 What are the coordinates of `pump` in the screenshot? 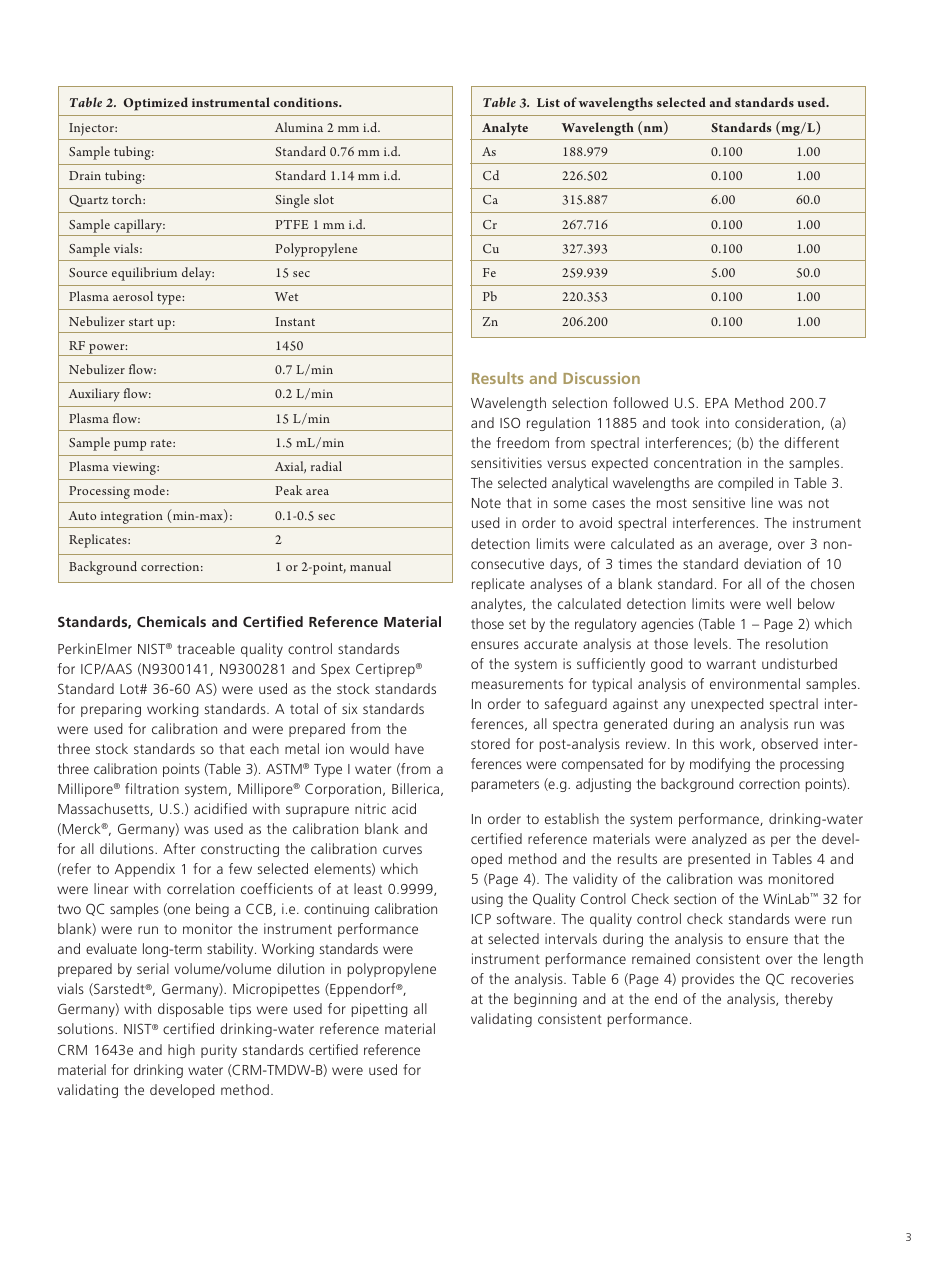 It's located at (130, 446).
